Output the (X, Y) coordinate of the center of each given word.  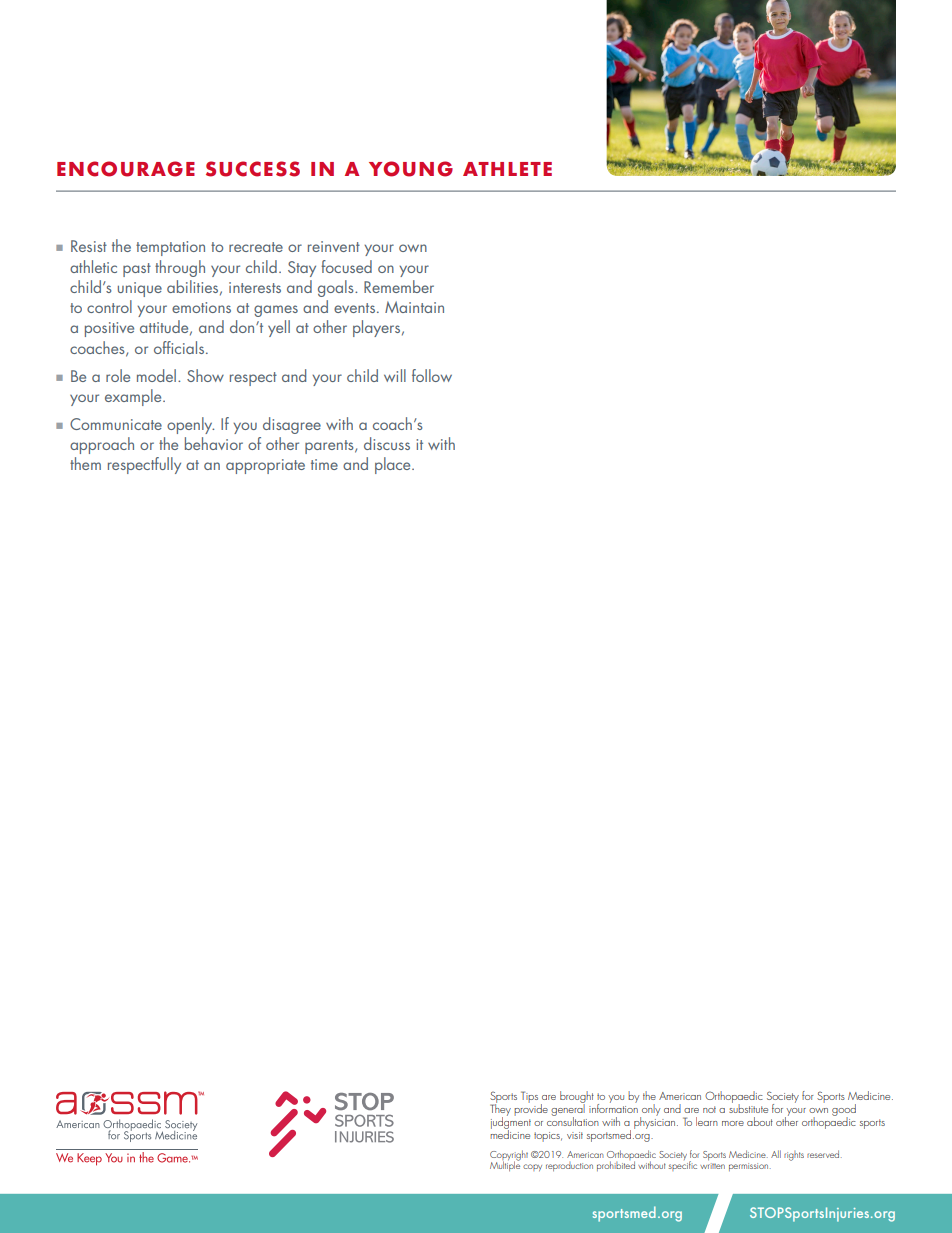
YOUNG (411, 169)
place (394, 465)
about (760, 1121)
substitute (748, 1107)
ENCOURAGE (126, 169)
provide (531, 1108)
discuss (387, 443)
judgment (511, 1122)
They (500, 1109)
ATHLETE (507, 169)
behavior (214, 443)
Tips (529, 1097)
